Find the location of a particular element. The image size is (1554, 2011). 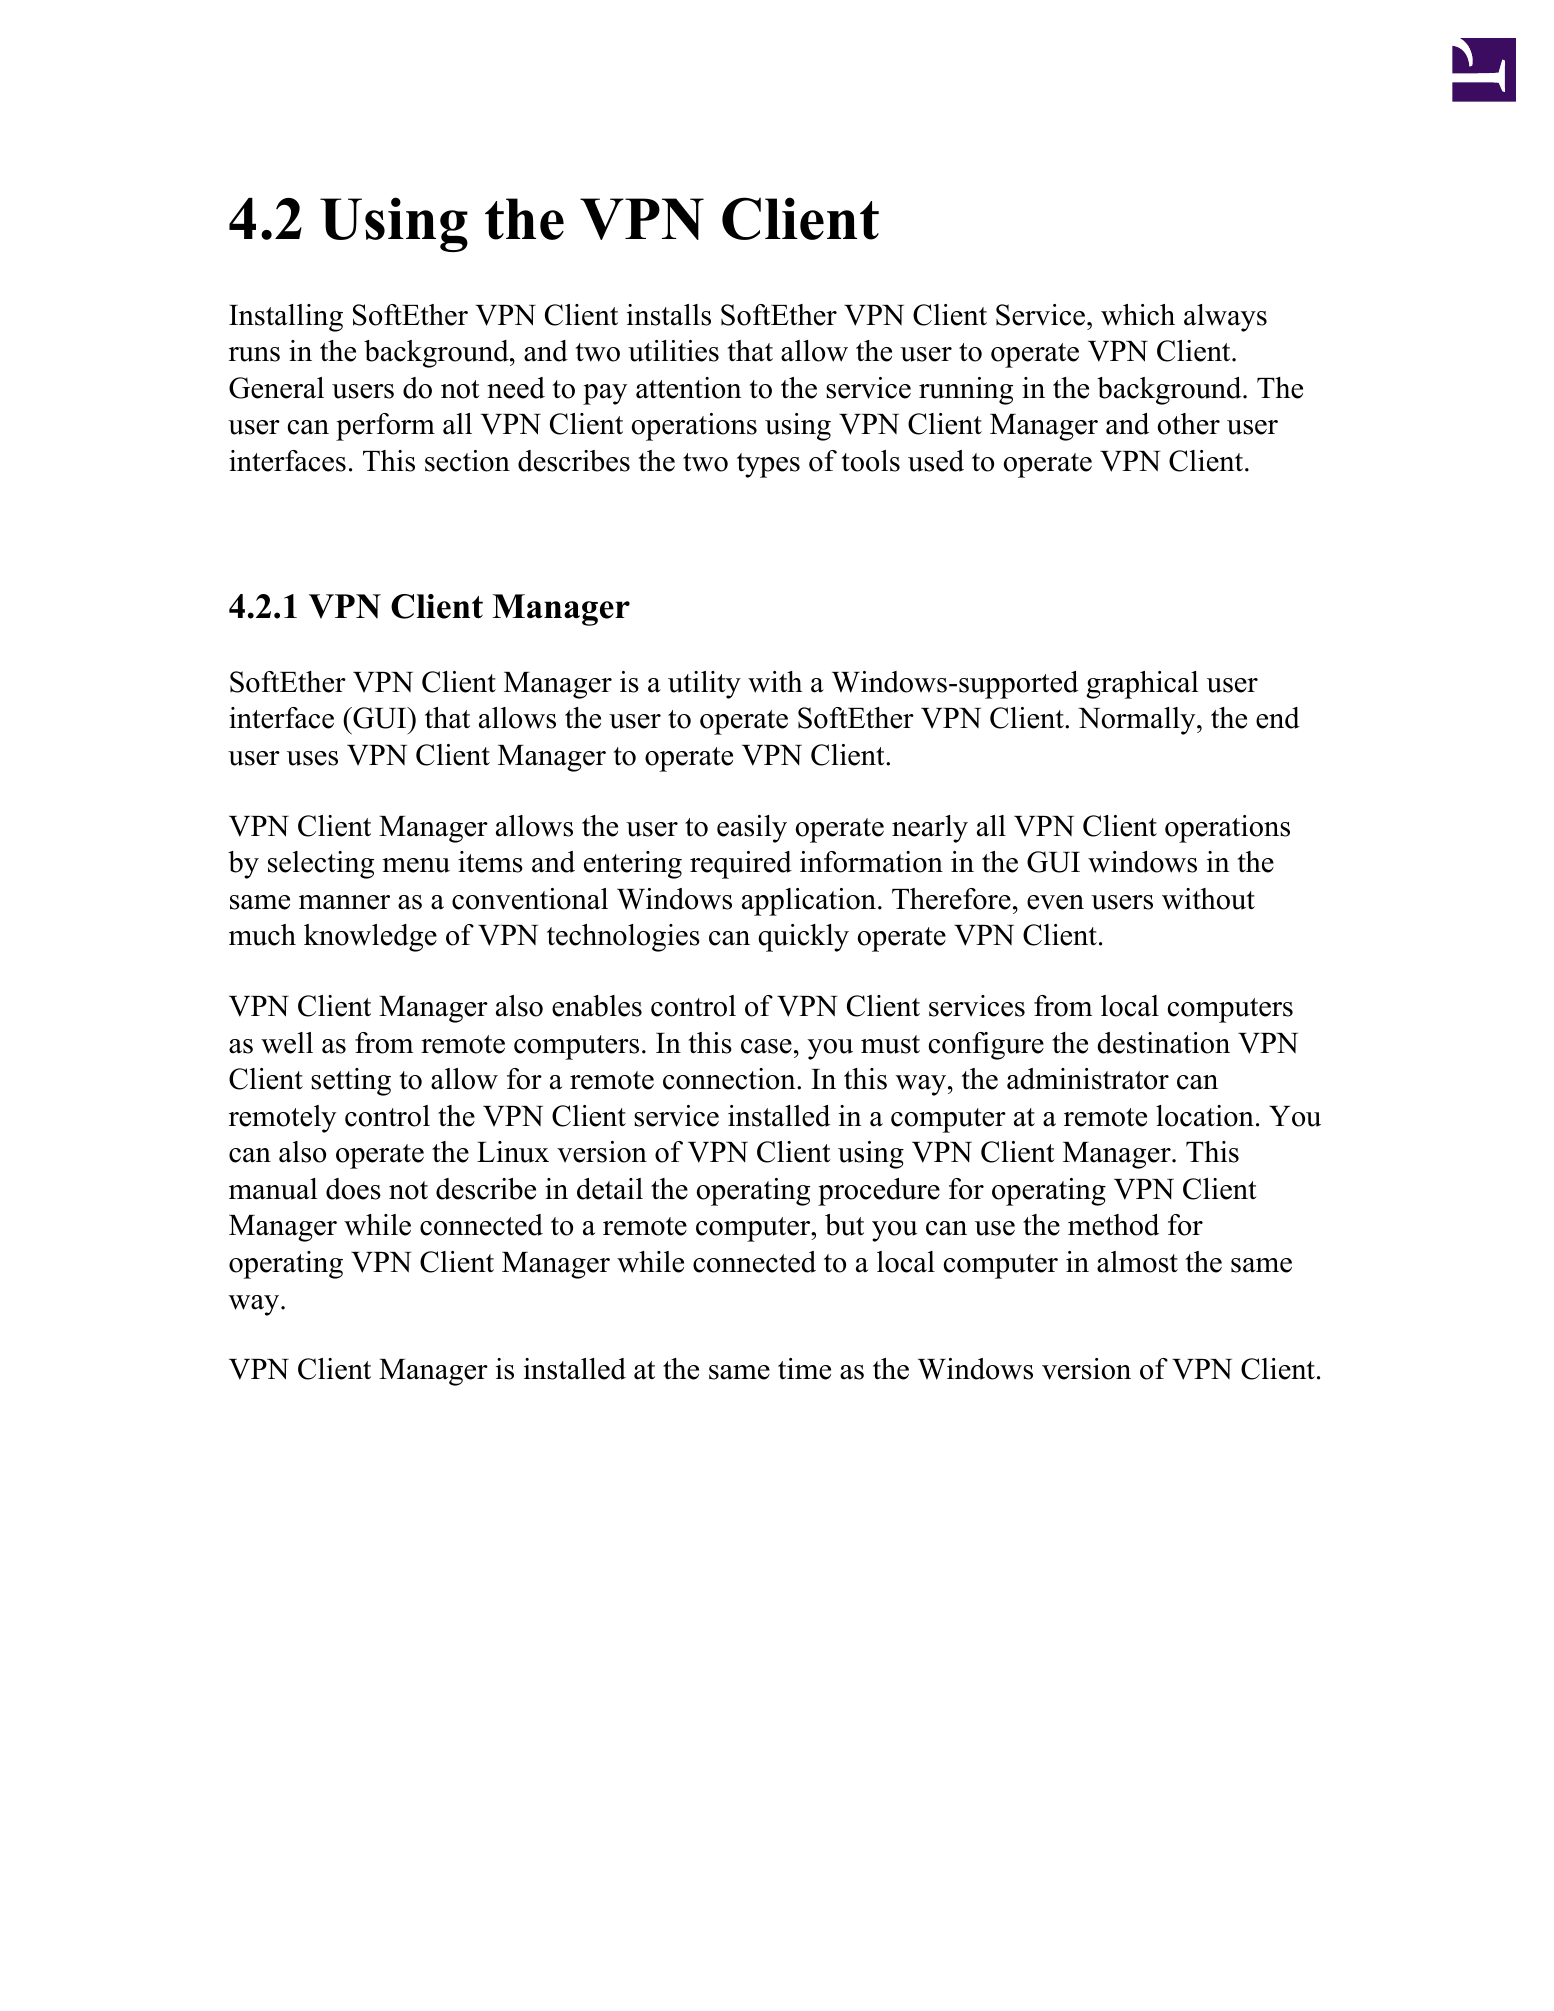

menu is located at coordinates (416, 865).
